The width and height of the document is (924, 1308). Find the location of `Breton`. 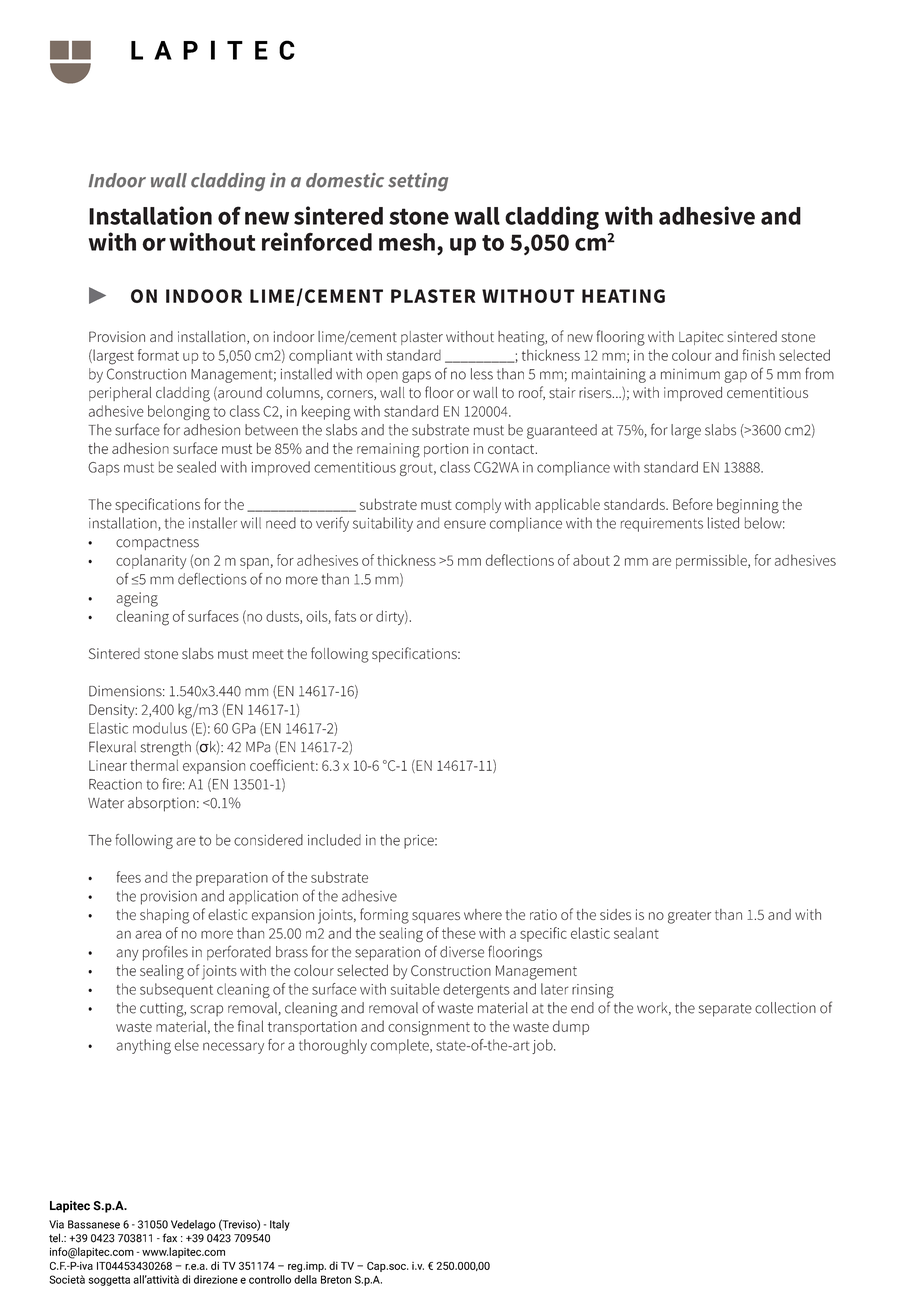

Breton is located at coordinates (336, 1279).
